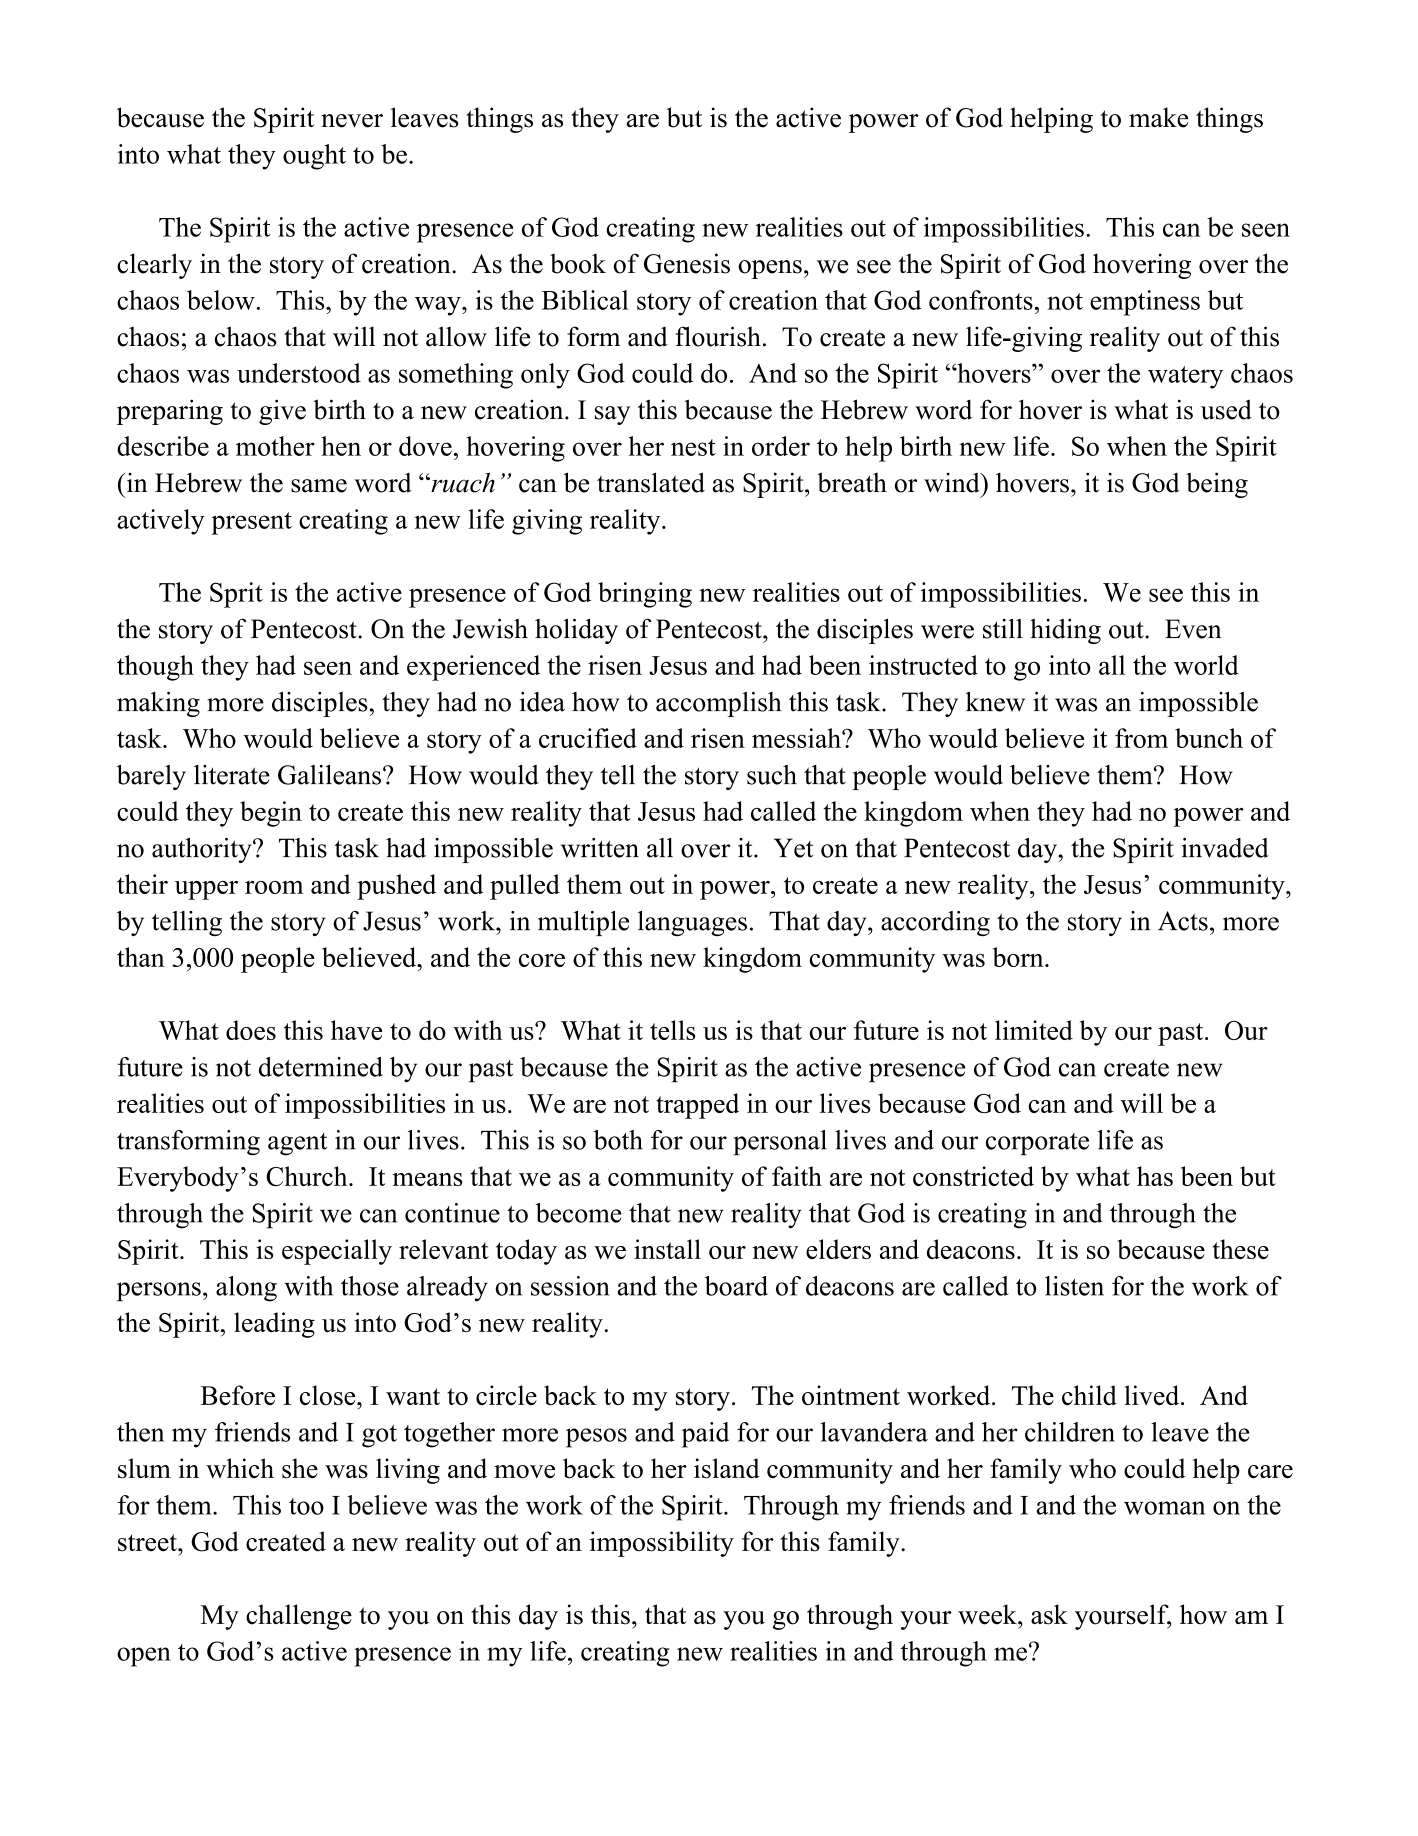 This screenshot has height=1836, width=1418. What do you see at coordinates (314, 157) in the screenshot?
I see `ought` at bounding box center [314, 157].
